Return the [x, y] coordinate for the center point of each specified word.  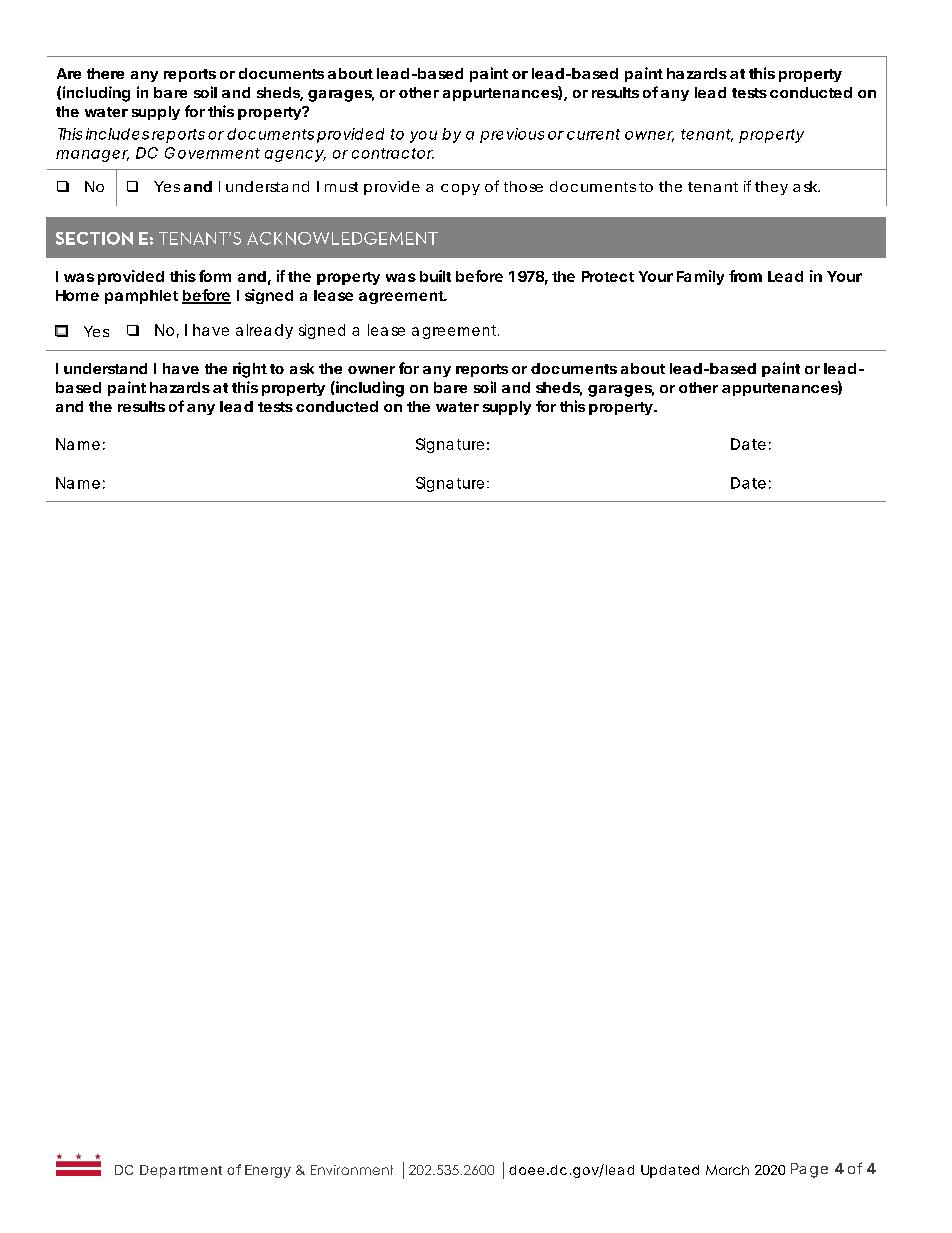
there [105, 73]
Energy [268, 1171]
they [771, 188]
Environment [352, 1170]
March [727, 1170]
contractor [393, 153]
